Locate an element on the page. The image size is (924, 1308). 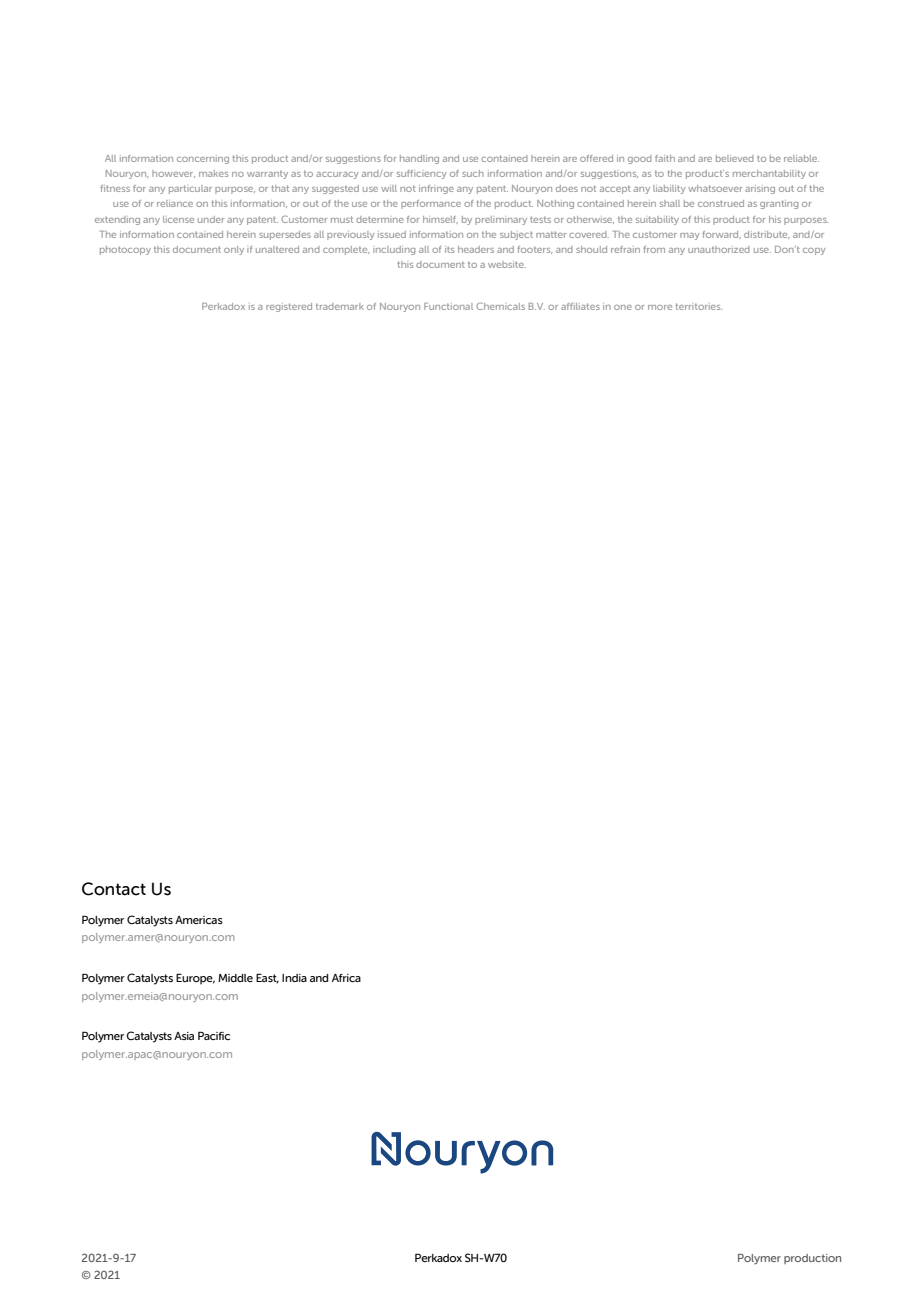
particular is located at coordinates (190, 189).
